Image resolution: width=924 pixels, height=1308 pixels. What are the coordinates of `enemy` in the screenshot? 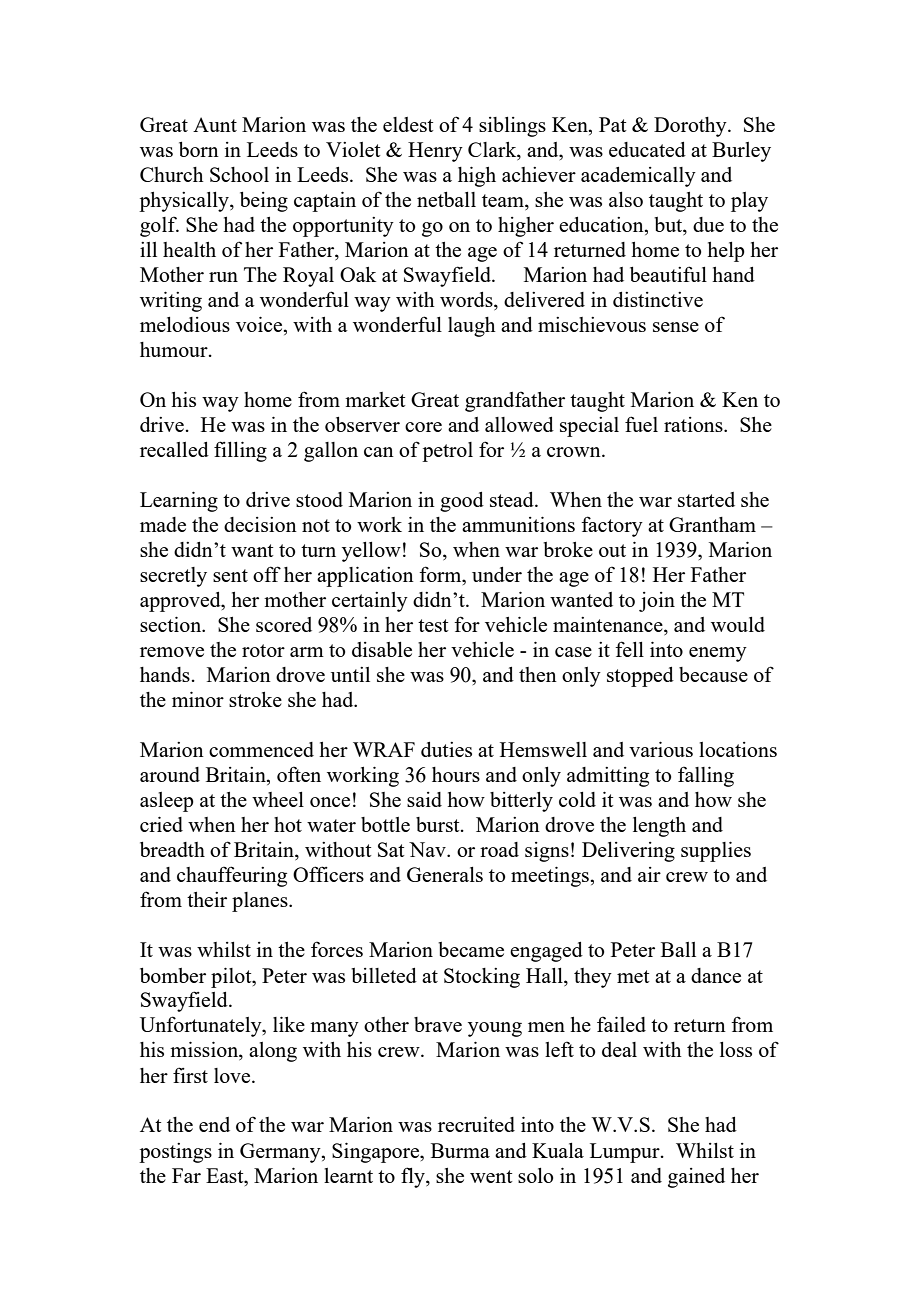 It's located at (718, 654).
